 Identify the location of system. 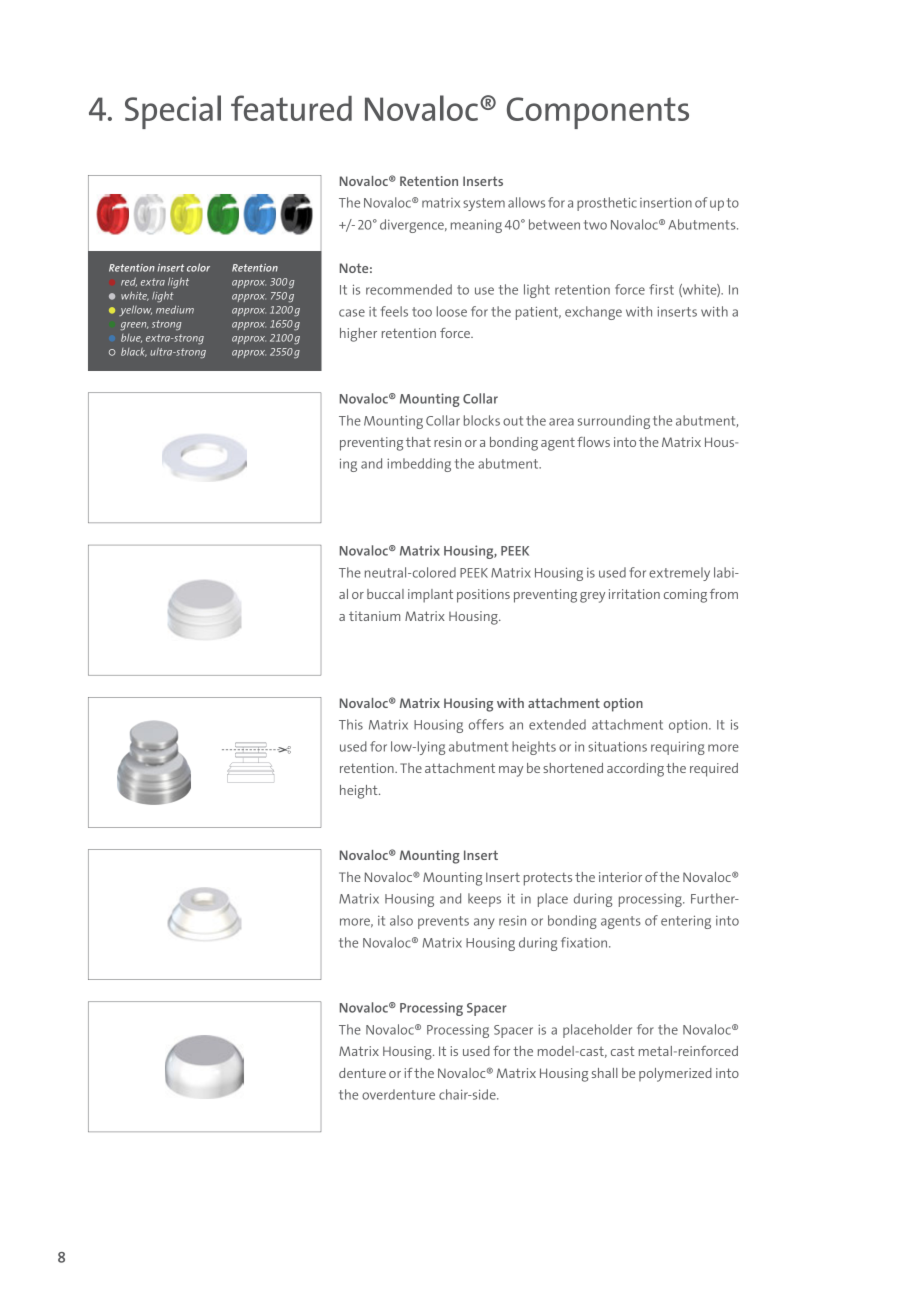
(484, 204).
